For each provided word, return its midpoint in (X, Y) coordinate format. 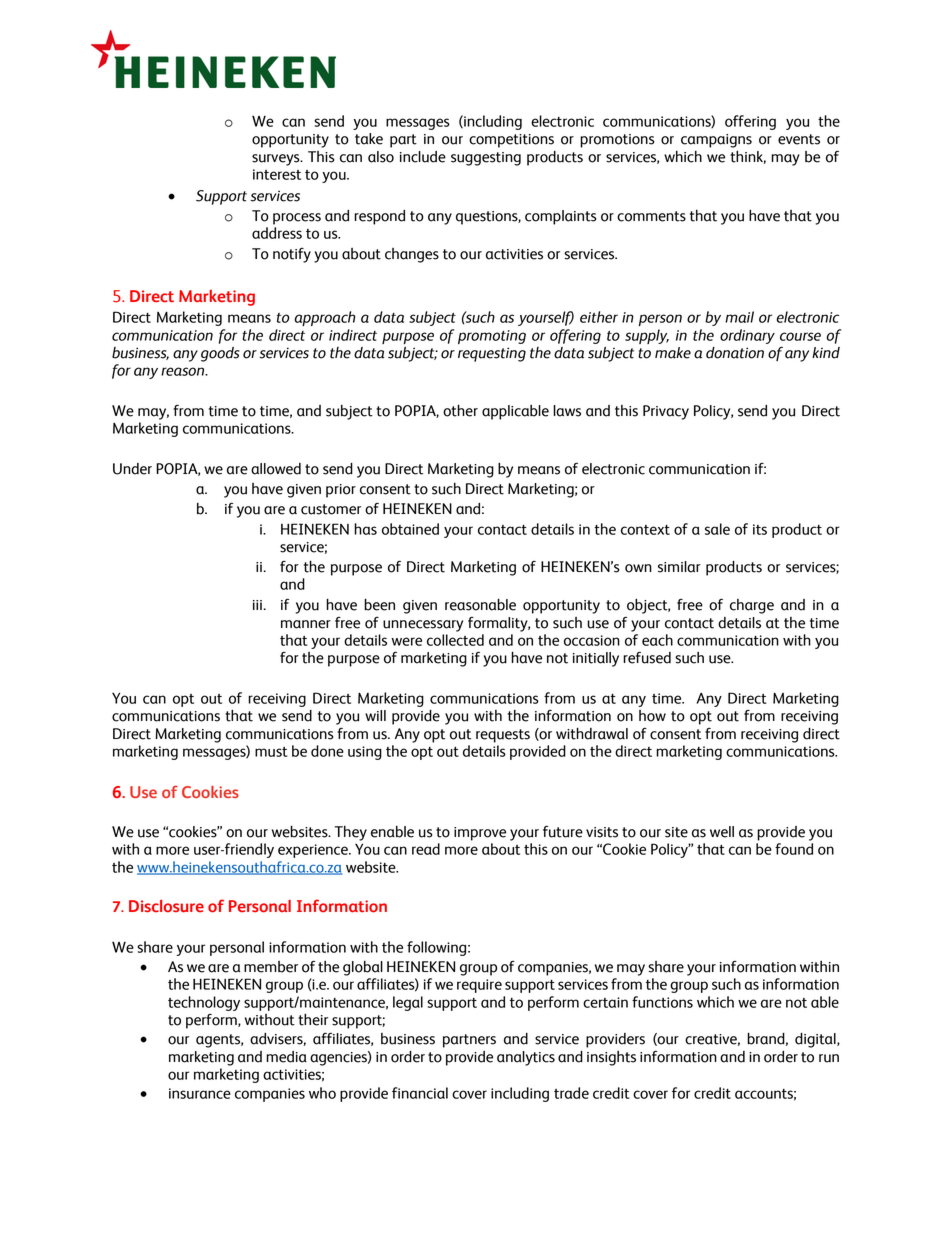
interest (277, 174)
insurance (200, 1093)
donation (735, 353)
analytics (526, 1058)
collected (455, 640)
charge (752, 606)
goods (220, 354)
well (722, 832)
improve (480, 834)
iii (259, 605)
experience (314, 851)
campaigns (716, 141)
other (460, 410)
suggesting (486, 159)
